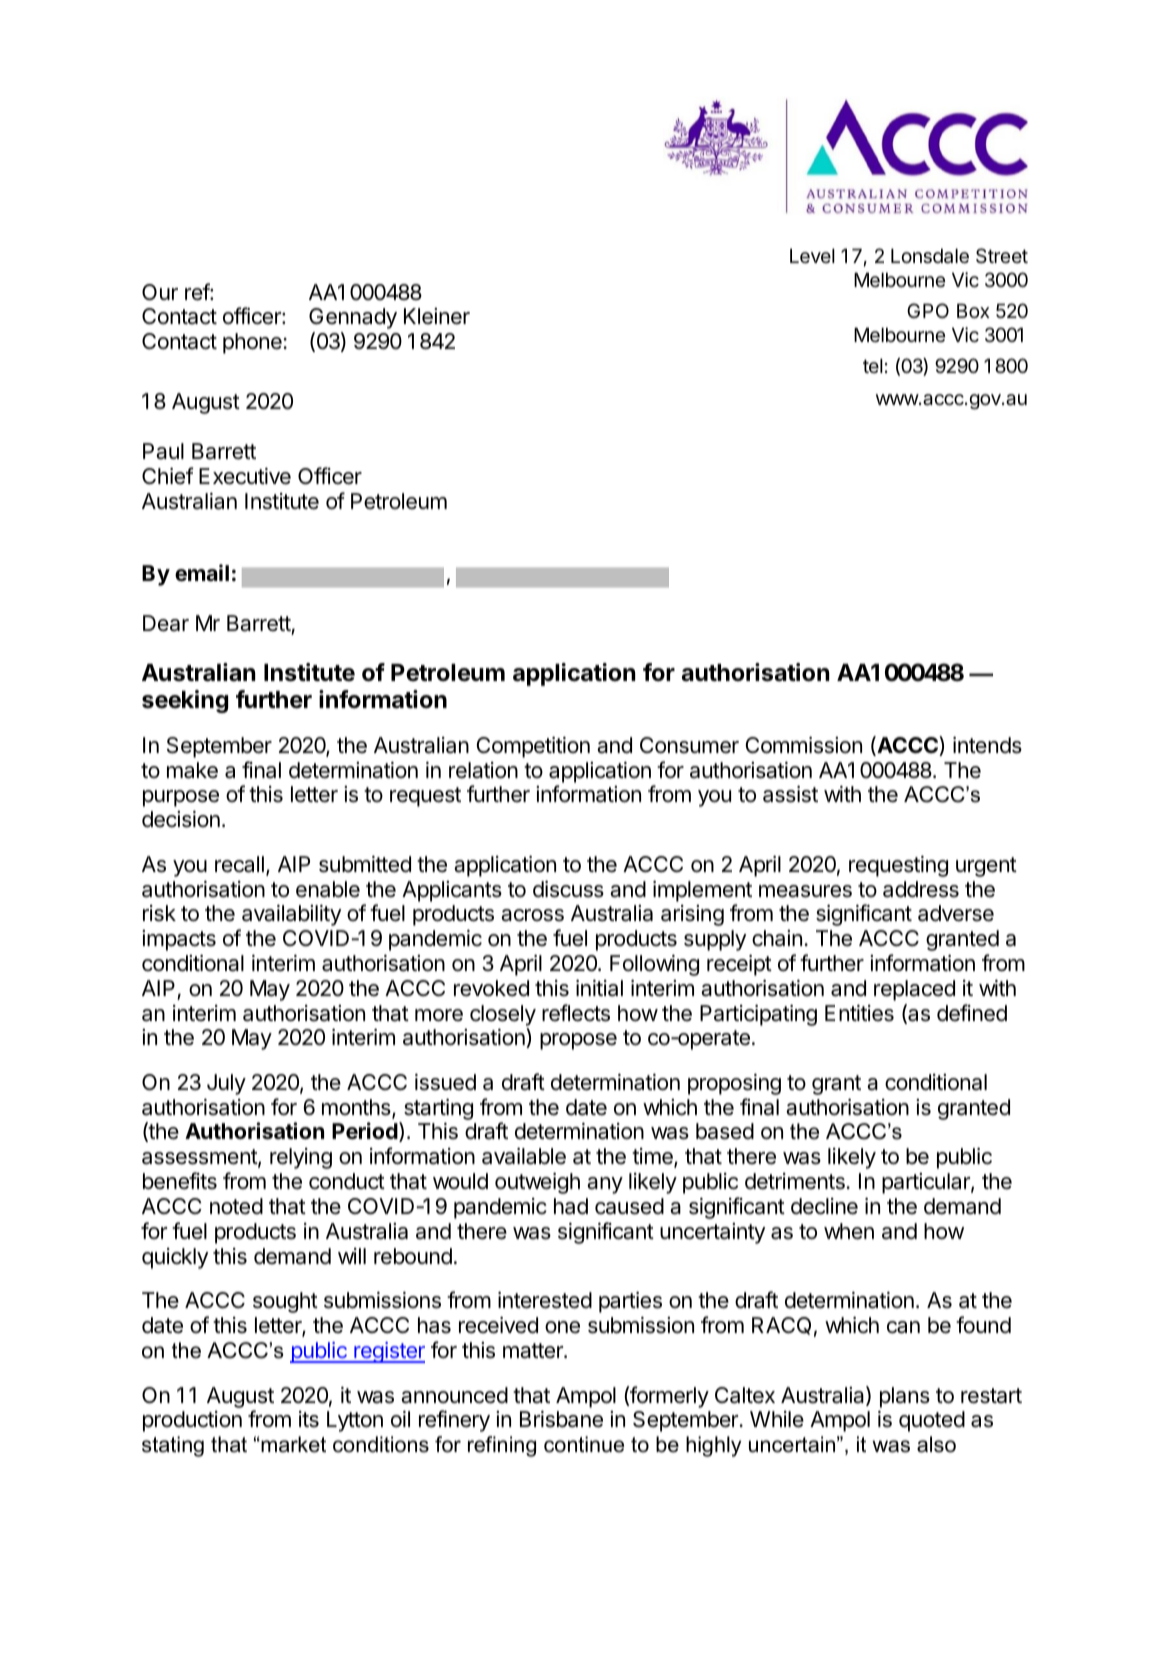  I want to click on GPO, so click(928, 310).
